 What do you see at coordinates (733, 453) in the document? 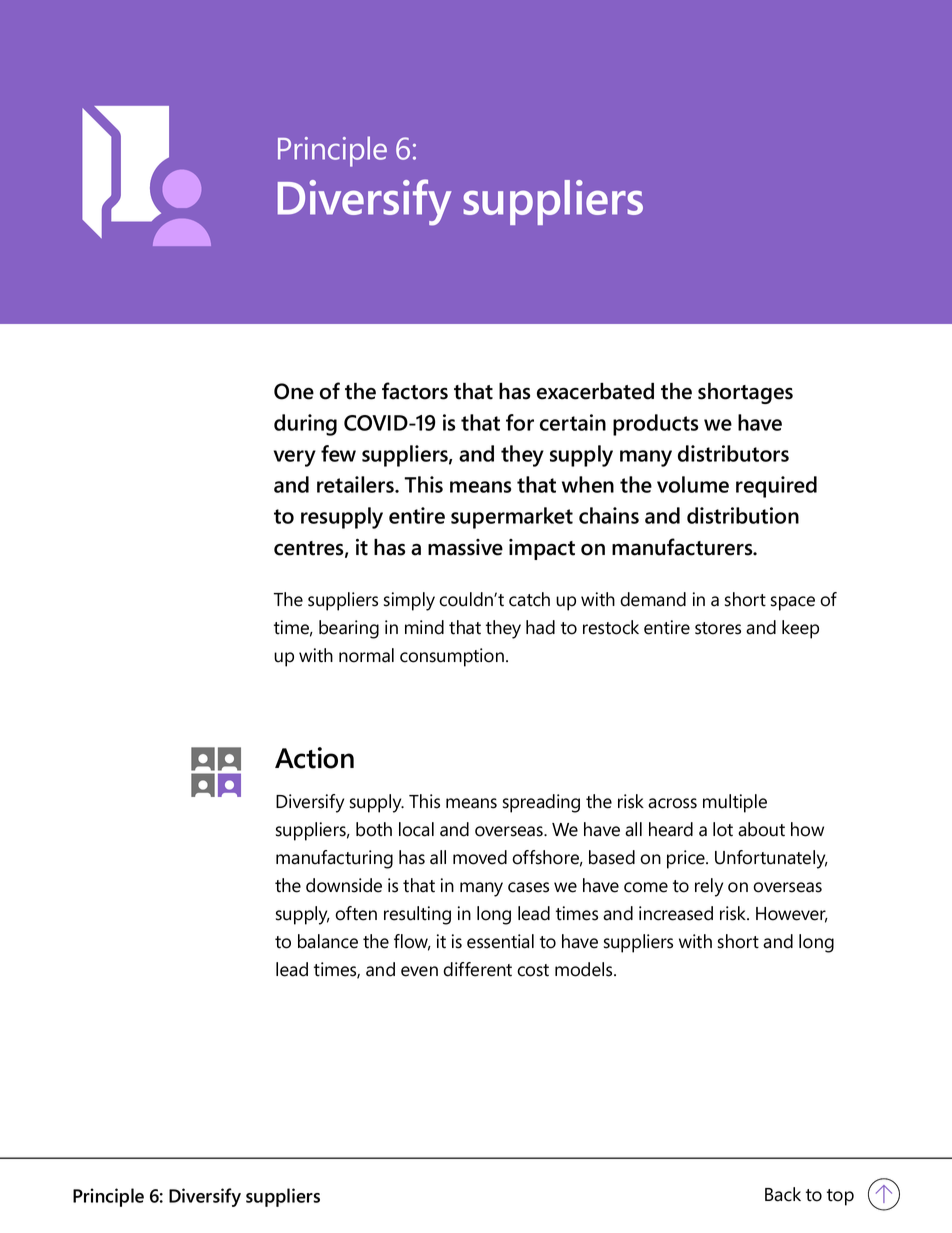
I see `distributors` at bounding box center [733, 453].
